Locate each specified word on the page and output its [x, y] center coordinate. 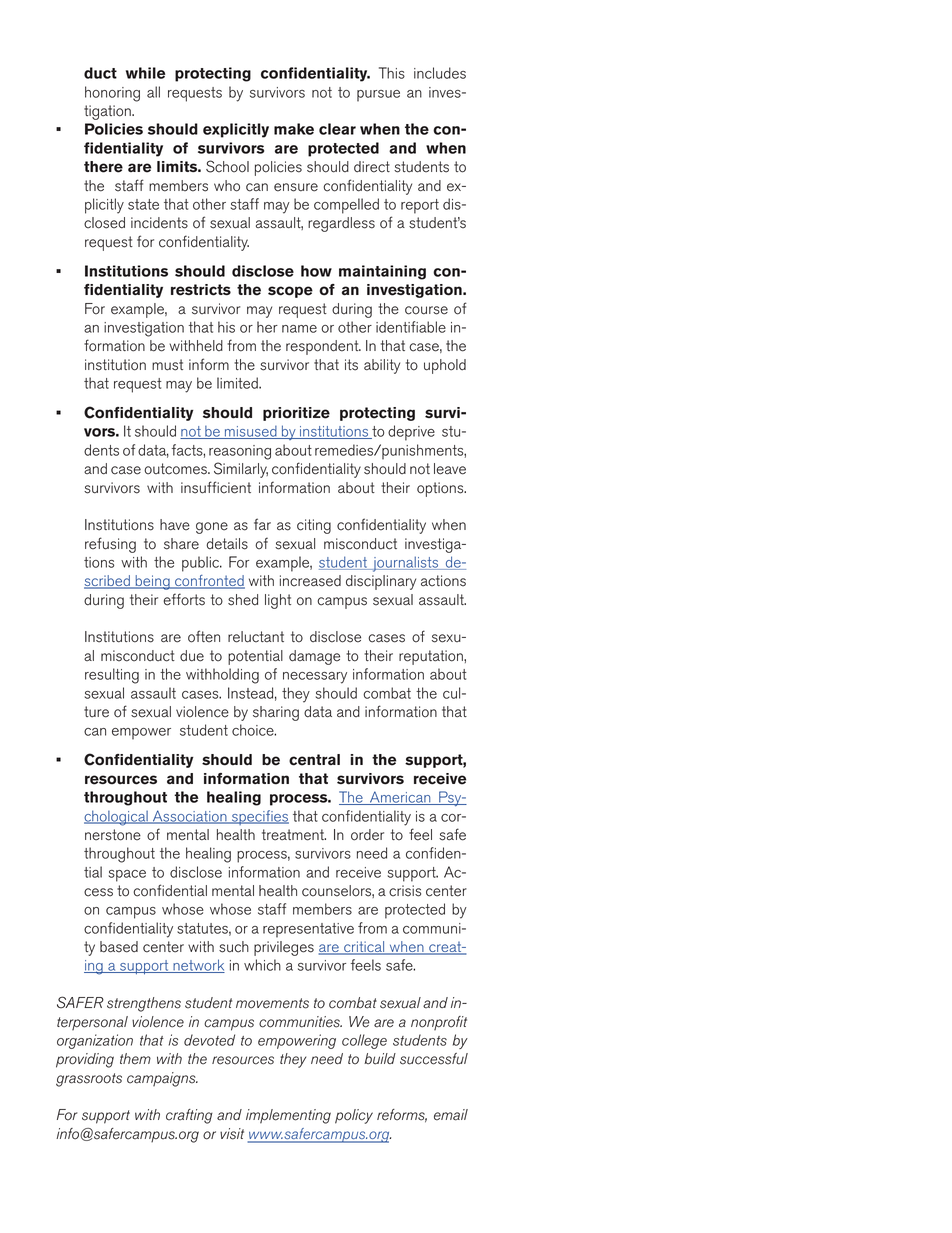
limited [238, 383]
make [294, 129]
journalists [405, 564]
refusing [110, 545]
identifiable [411, 327]
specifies [259, 817]
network [198, 966]
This [392, 73]
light [278, 601]
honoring [112, 94]
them [135, 1059]
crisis [405, 891]
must [167, 365]
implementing [288, 1116]
